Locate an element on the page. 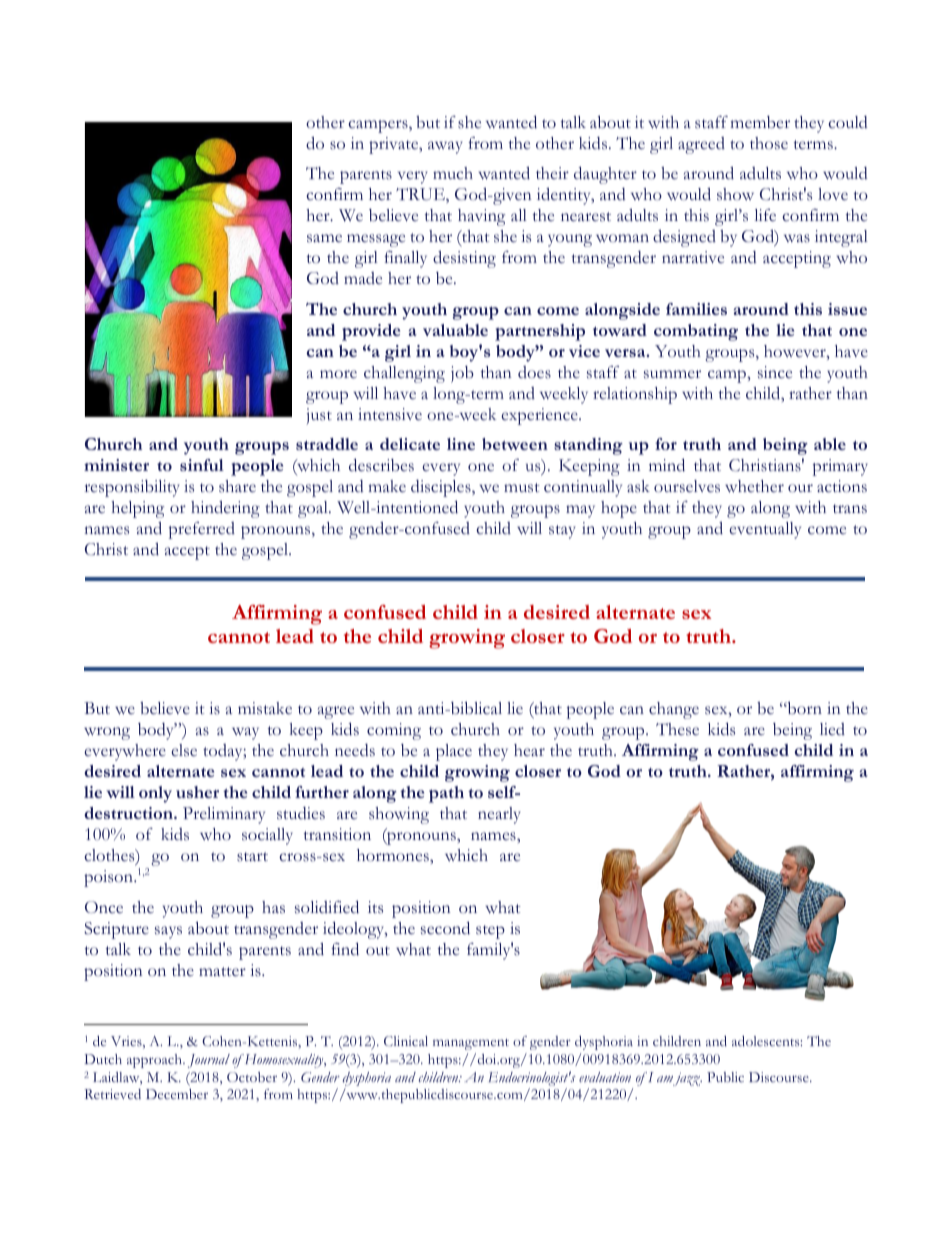  job is located at coordinates (462, 374).
